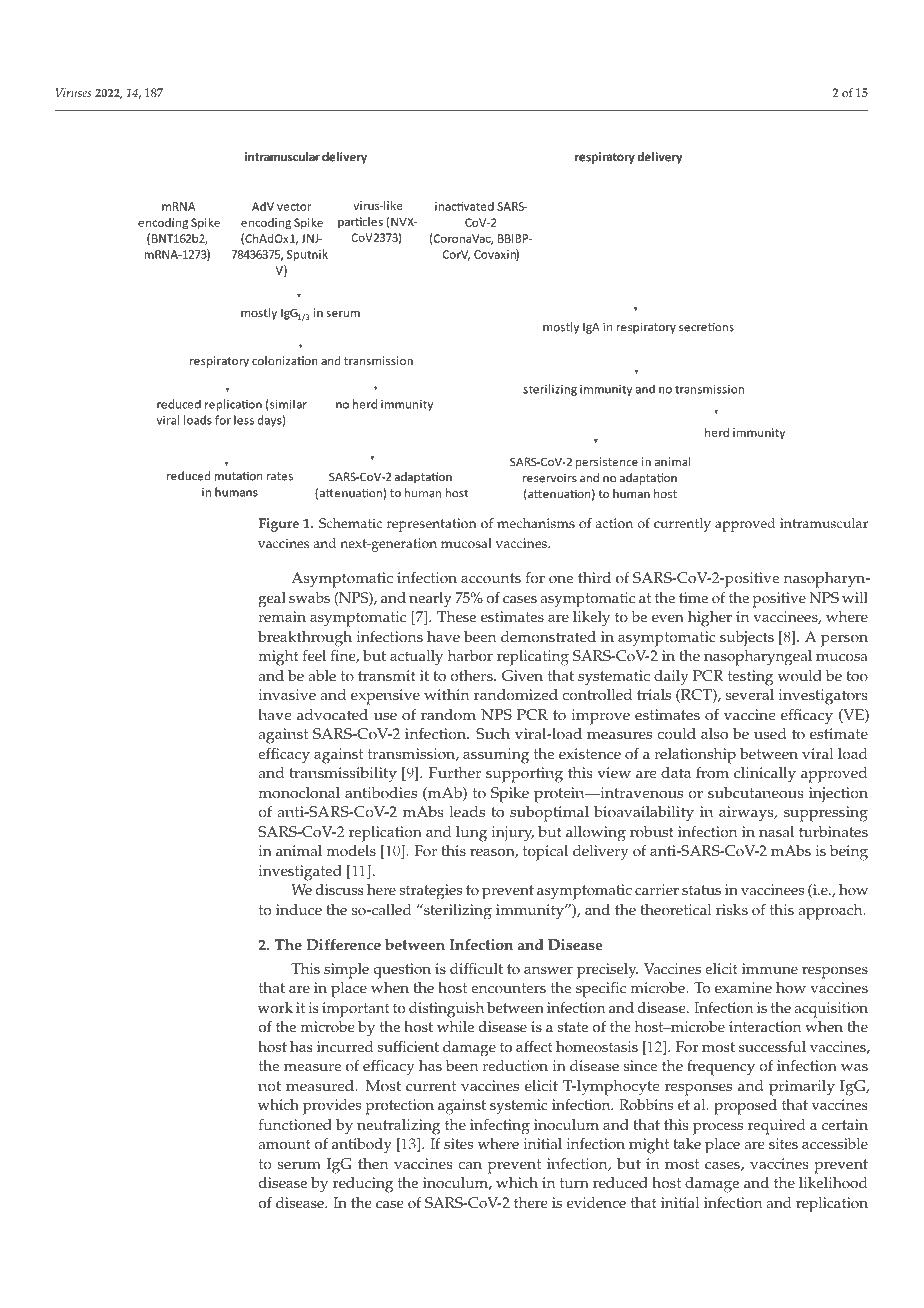 The height and width of the page is (1308, 924). Describe the element at coordinates (835, 1144) in the page. I see `accessible` at that location.
